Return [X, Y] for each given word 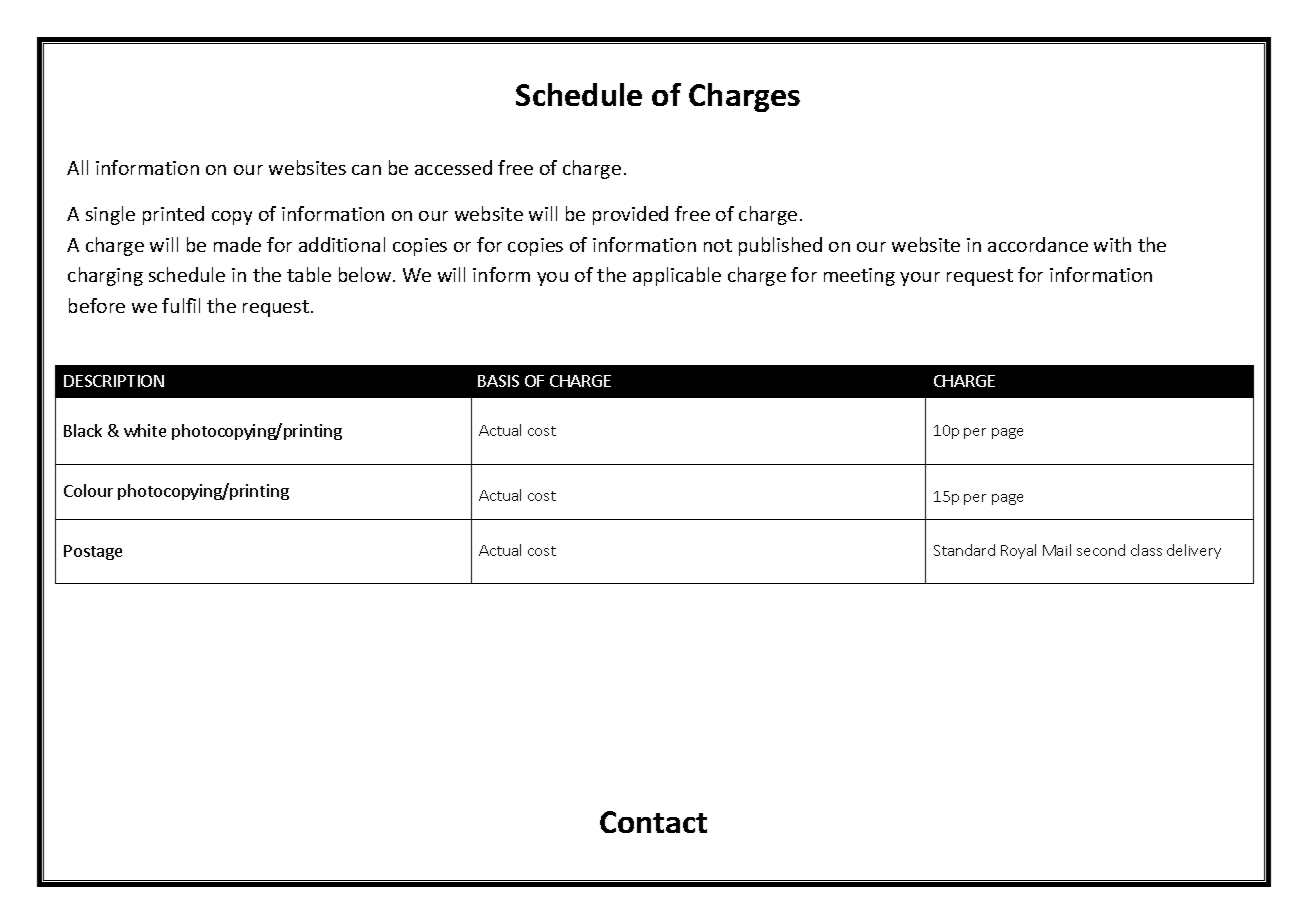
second [1101, 550]
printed [173, 215]
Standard [964, 550]
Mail [1057, 550]
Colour [88, 490]
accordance [1038, 244]
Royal [1018, 551]
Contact [653, 822]
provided [630, 215]
